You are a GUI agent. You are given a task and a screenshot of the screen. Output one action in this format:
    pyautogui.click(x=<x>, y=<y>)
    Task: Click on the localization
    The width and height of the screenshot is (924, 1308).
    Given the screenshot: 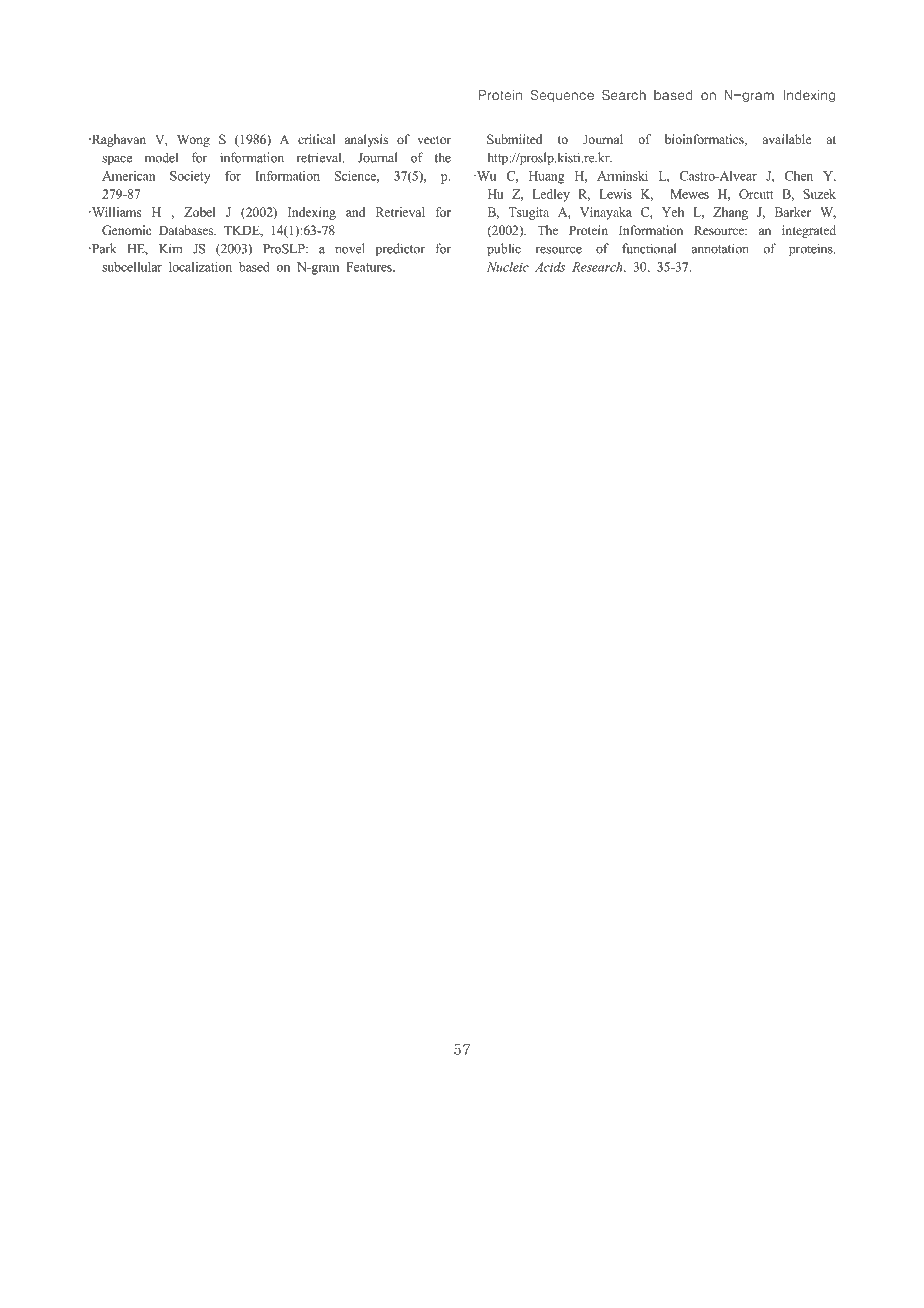 What is the action you would take?
    pyautogui.click(x=200, y=267)
